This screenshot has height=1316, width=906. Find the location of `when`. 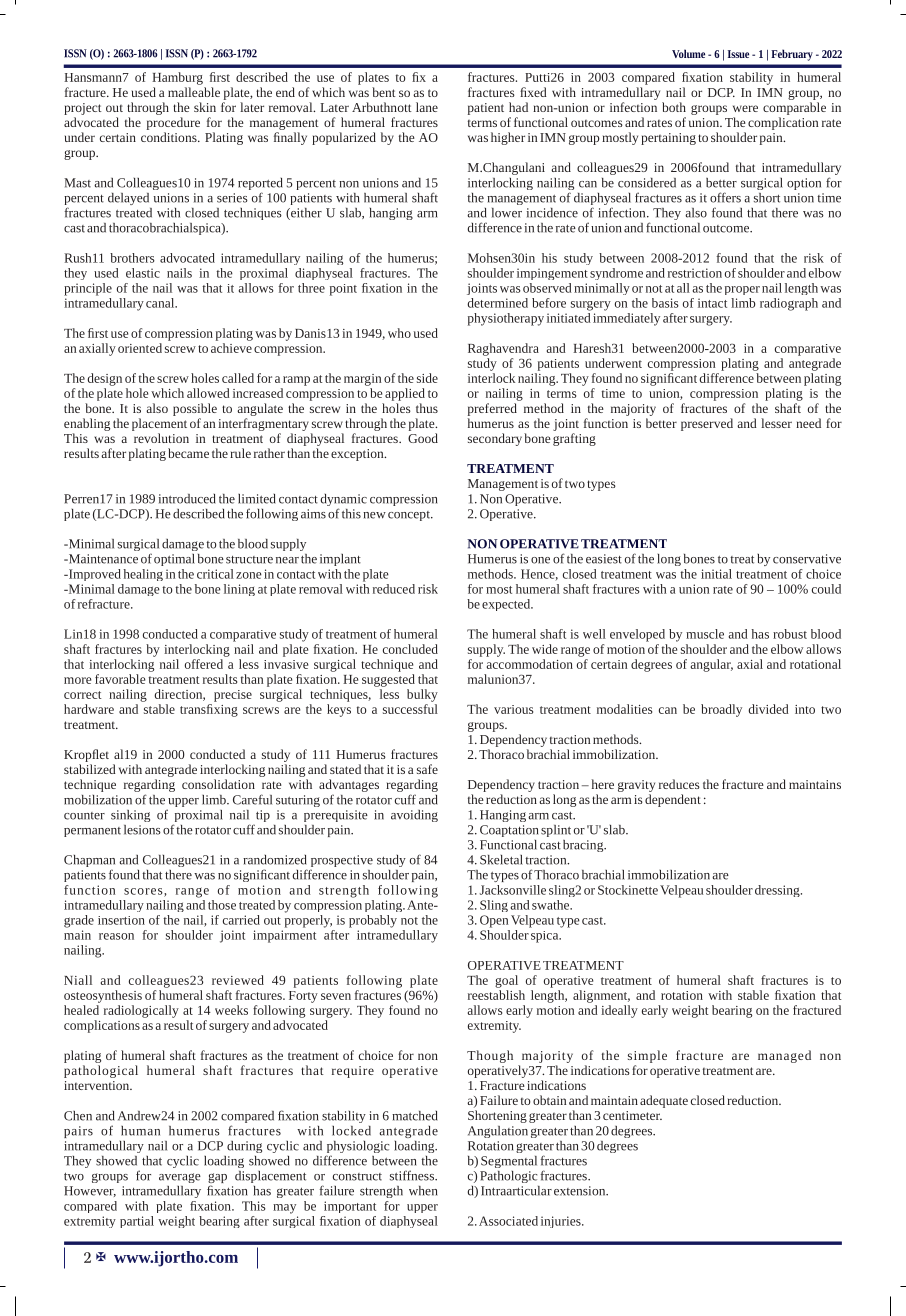

when is located at coordinates (423, 1191).
